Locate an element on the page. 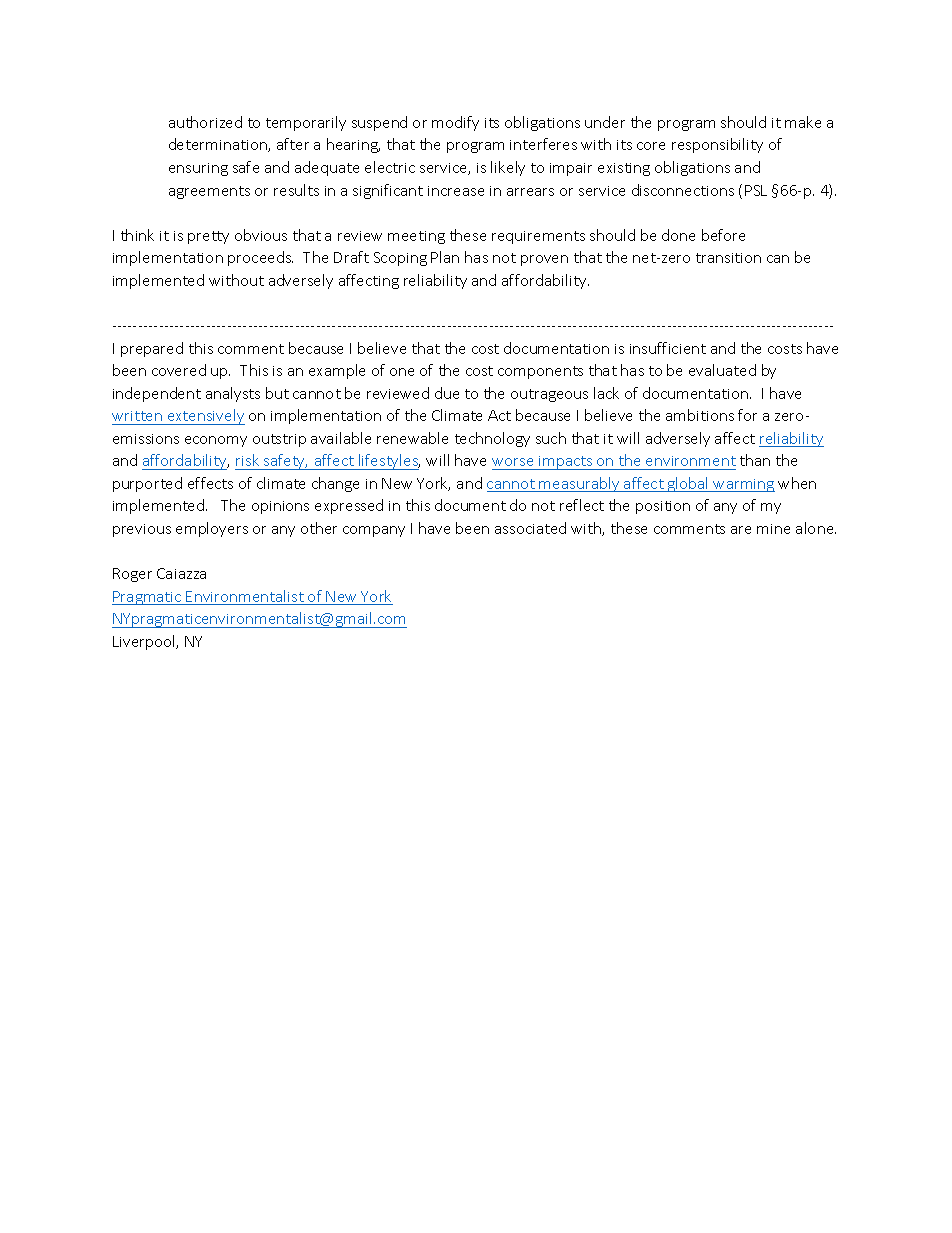 This document has height=1233, width=952. extensively is located at coordinates (205, 417).
